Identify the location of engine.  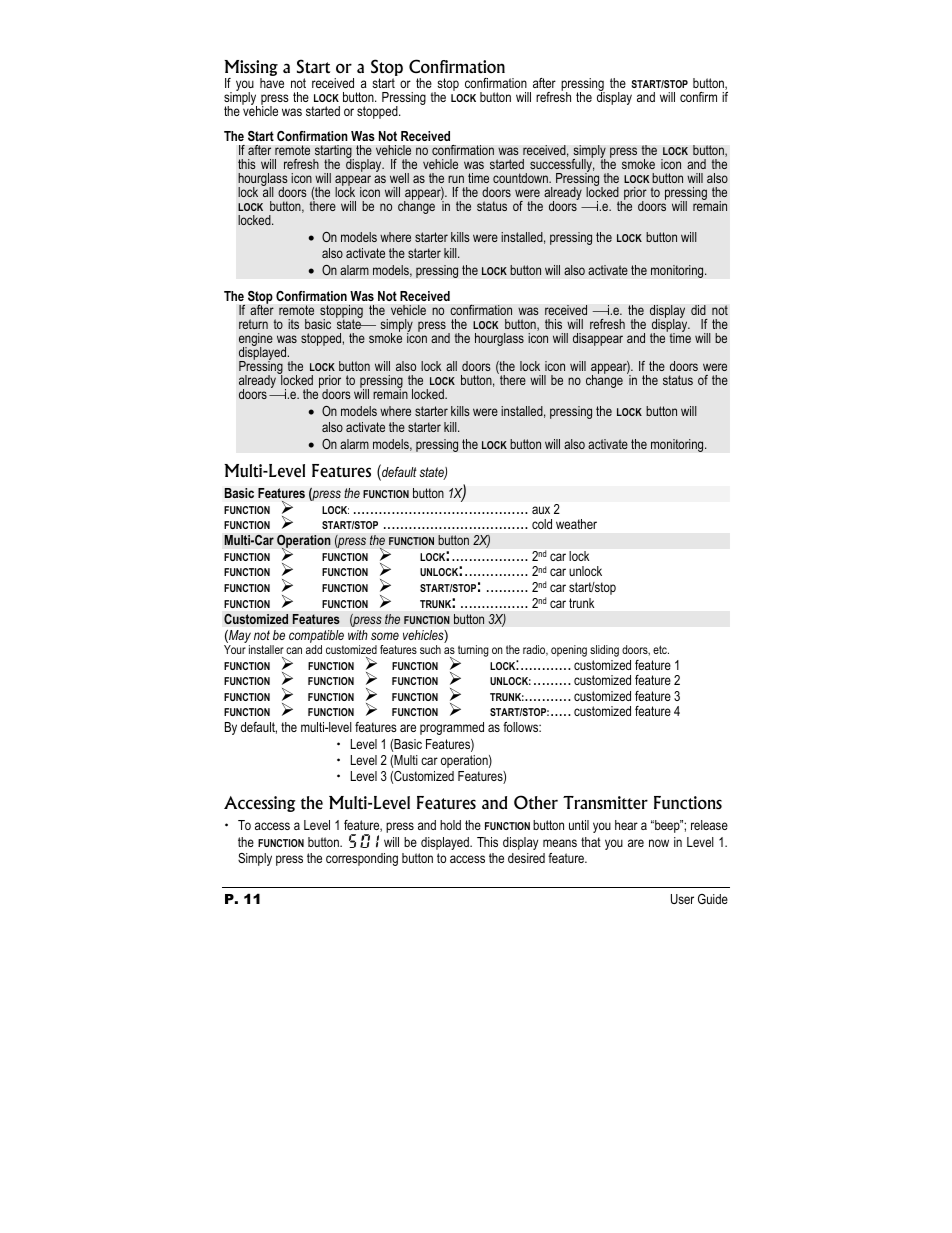
(256, 341).
